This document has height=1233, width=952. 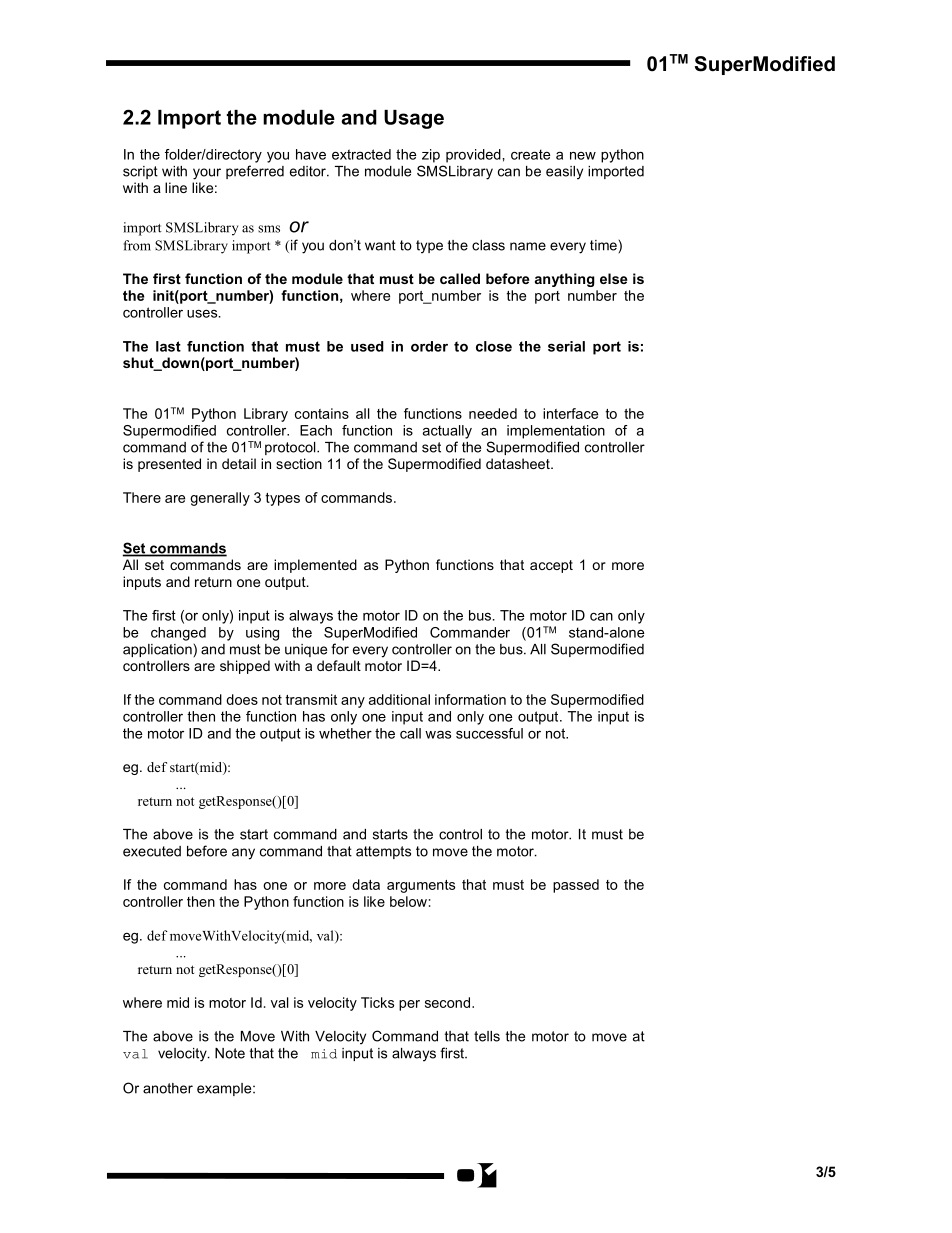 What do you see at coordinates (178, 634) in the document?
I see `changed` at bounding box center [178, 634].
